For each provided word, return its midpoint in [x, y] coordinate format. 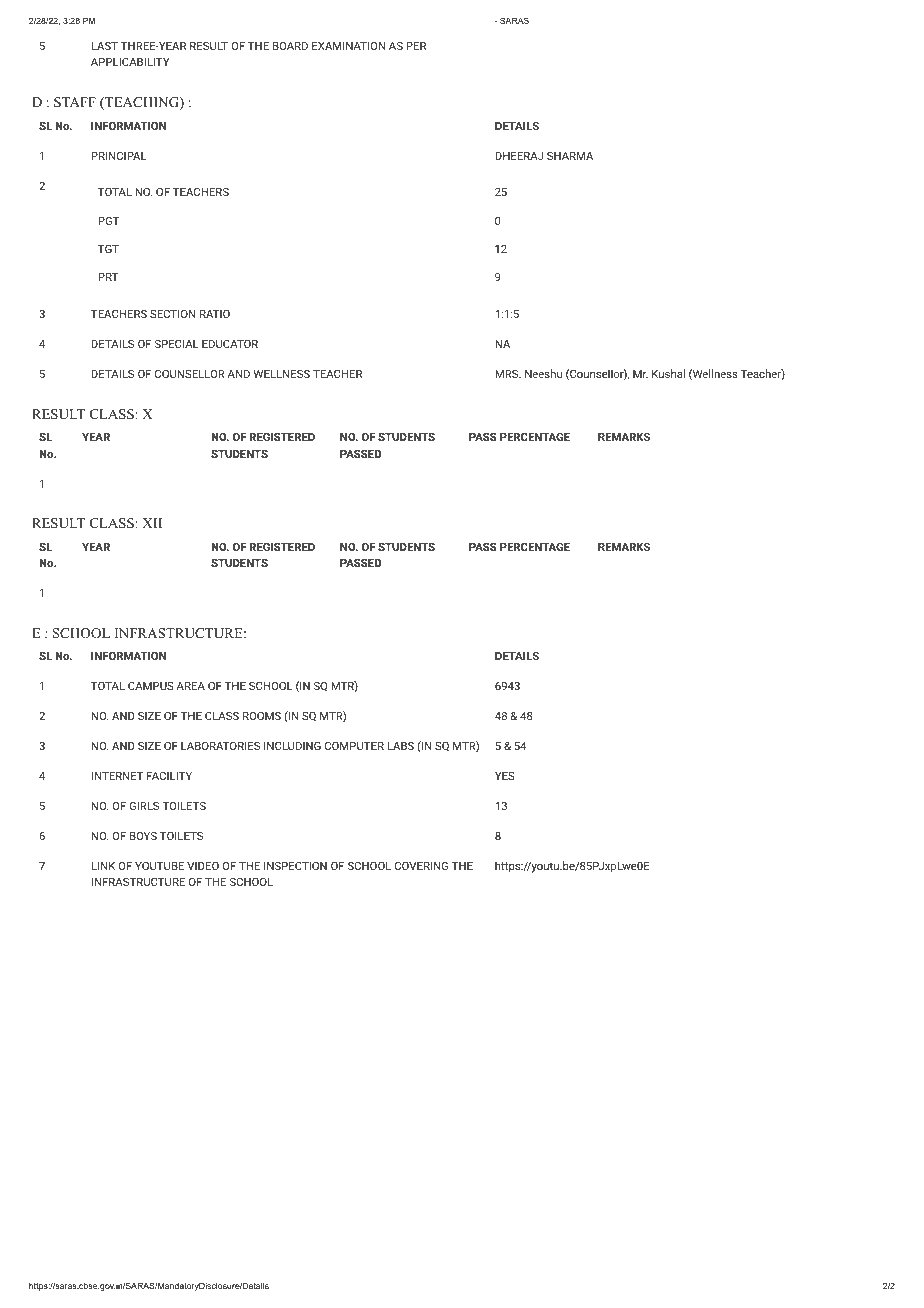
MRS [508, 374]
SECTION [172, 314]
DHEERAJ [519, 156]
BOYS [143, 836]
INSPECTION [295, 866]
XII [152, 523]
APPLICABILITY [130, 62]
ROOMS [262, 716]
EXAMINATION [348, 46]
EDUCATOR [230, 344]
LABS [400, 746]
